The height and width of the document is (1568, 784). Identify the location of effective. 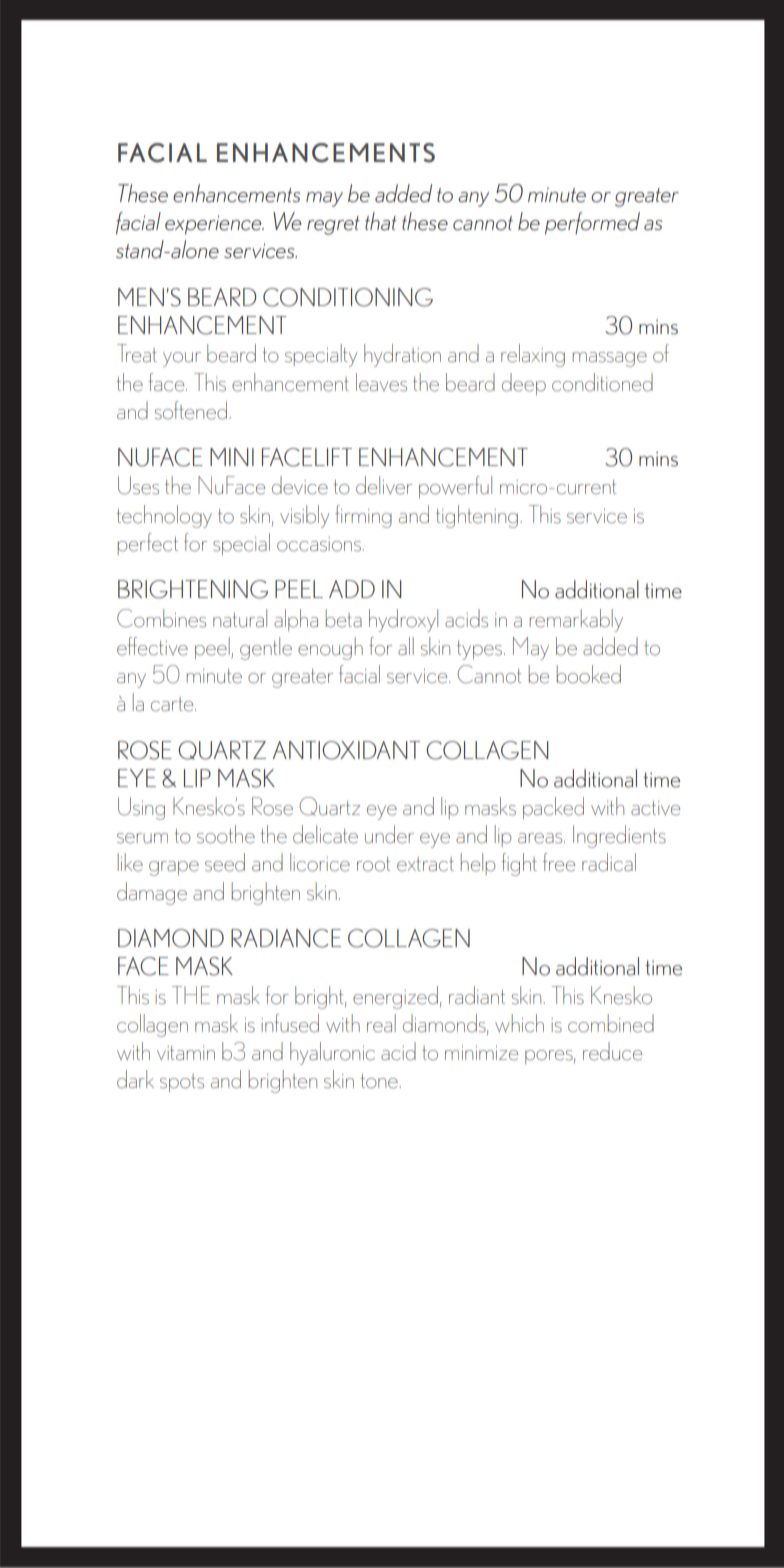
(152, 646).
